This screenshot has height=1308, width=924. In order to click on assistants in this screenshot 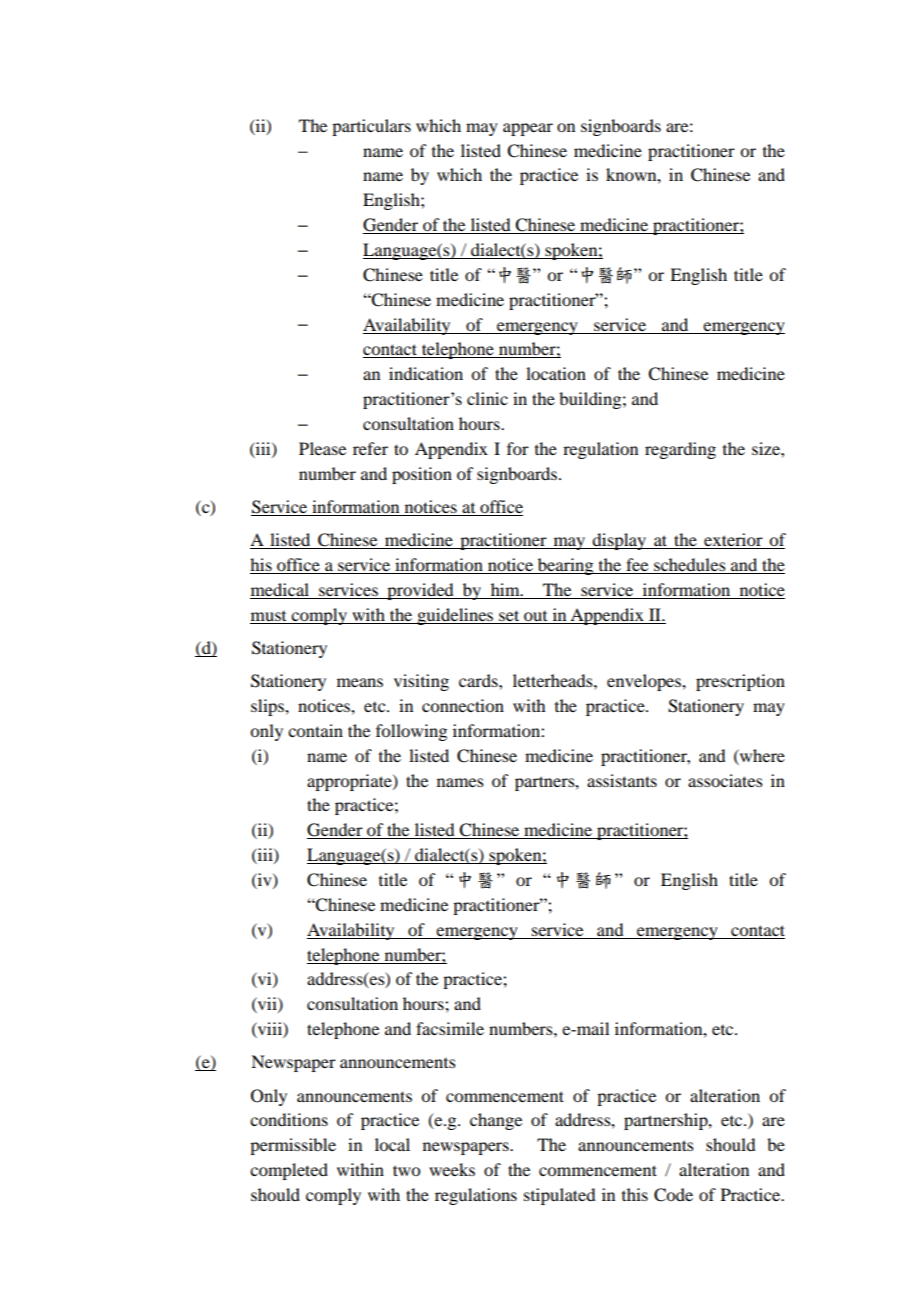, I will do `click(622, 780)`.
